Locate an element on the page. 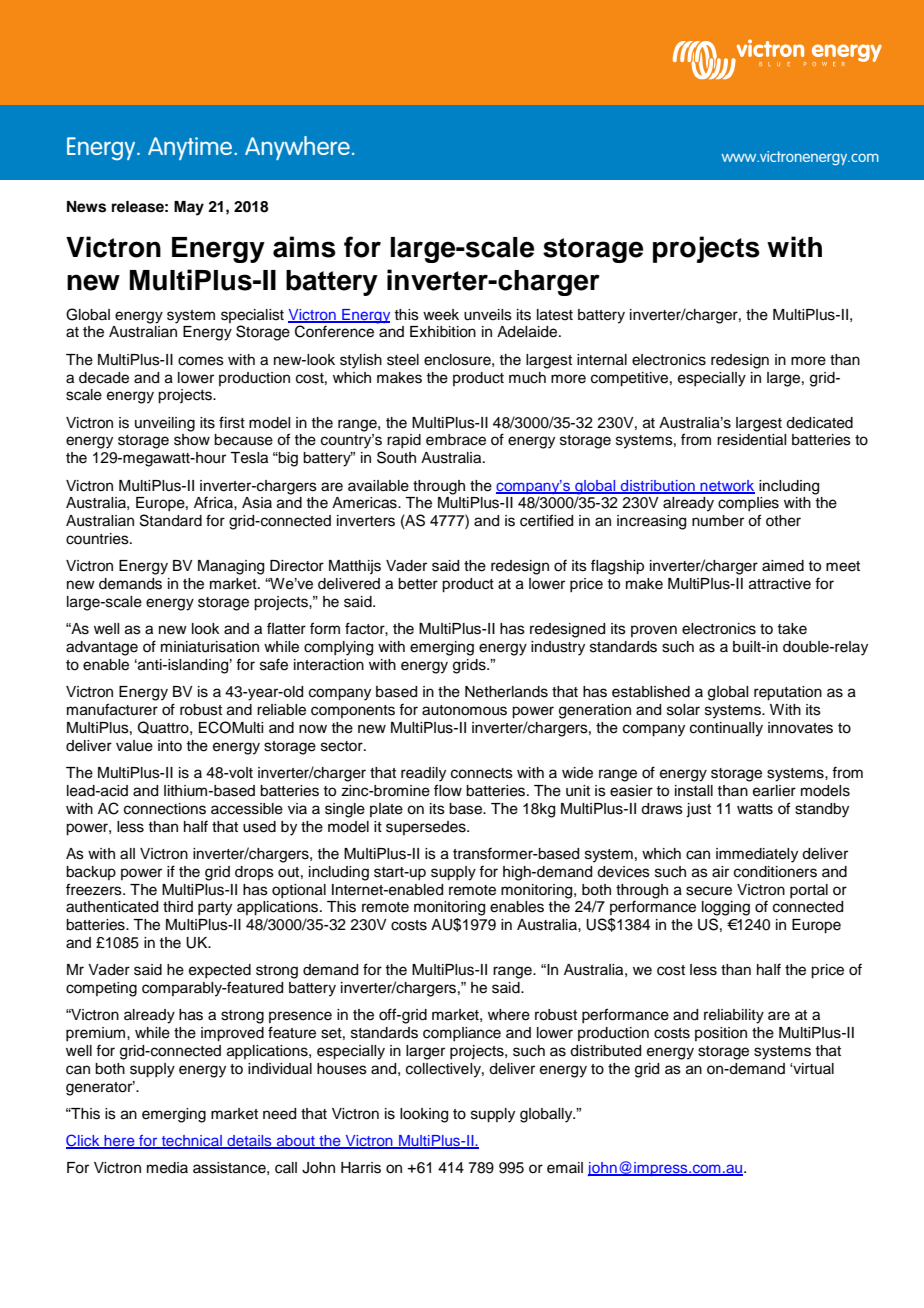 The image size is (924, 1308). latest is located at coordinates (555, 315).
